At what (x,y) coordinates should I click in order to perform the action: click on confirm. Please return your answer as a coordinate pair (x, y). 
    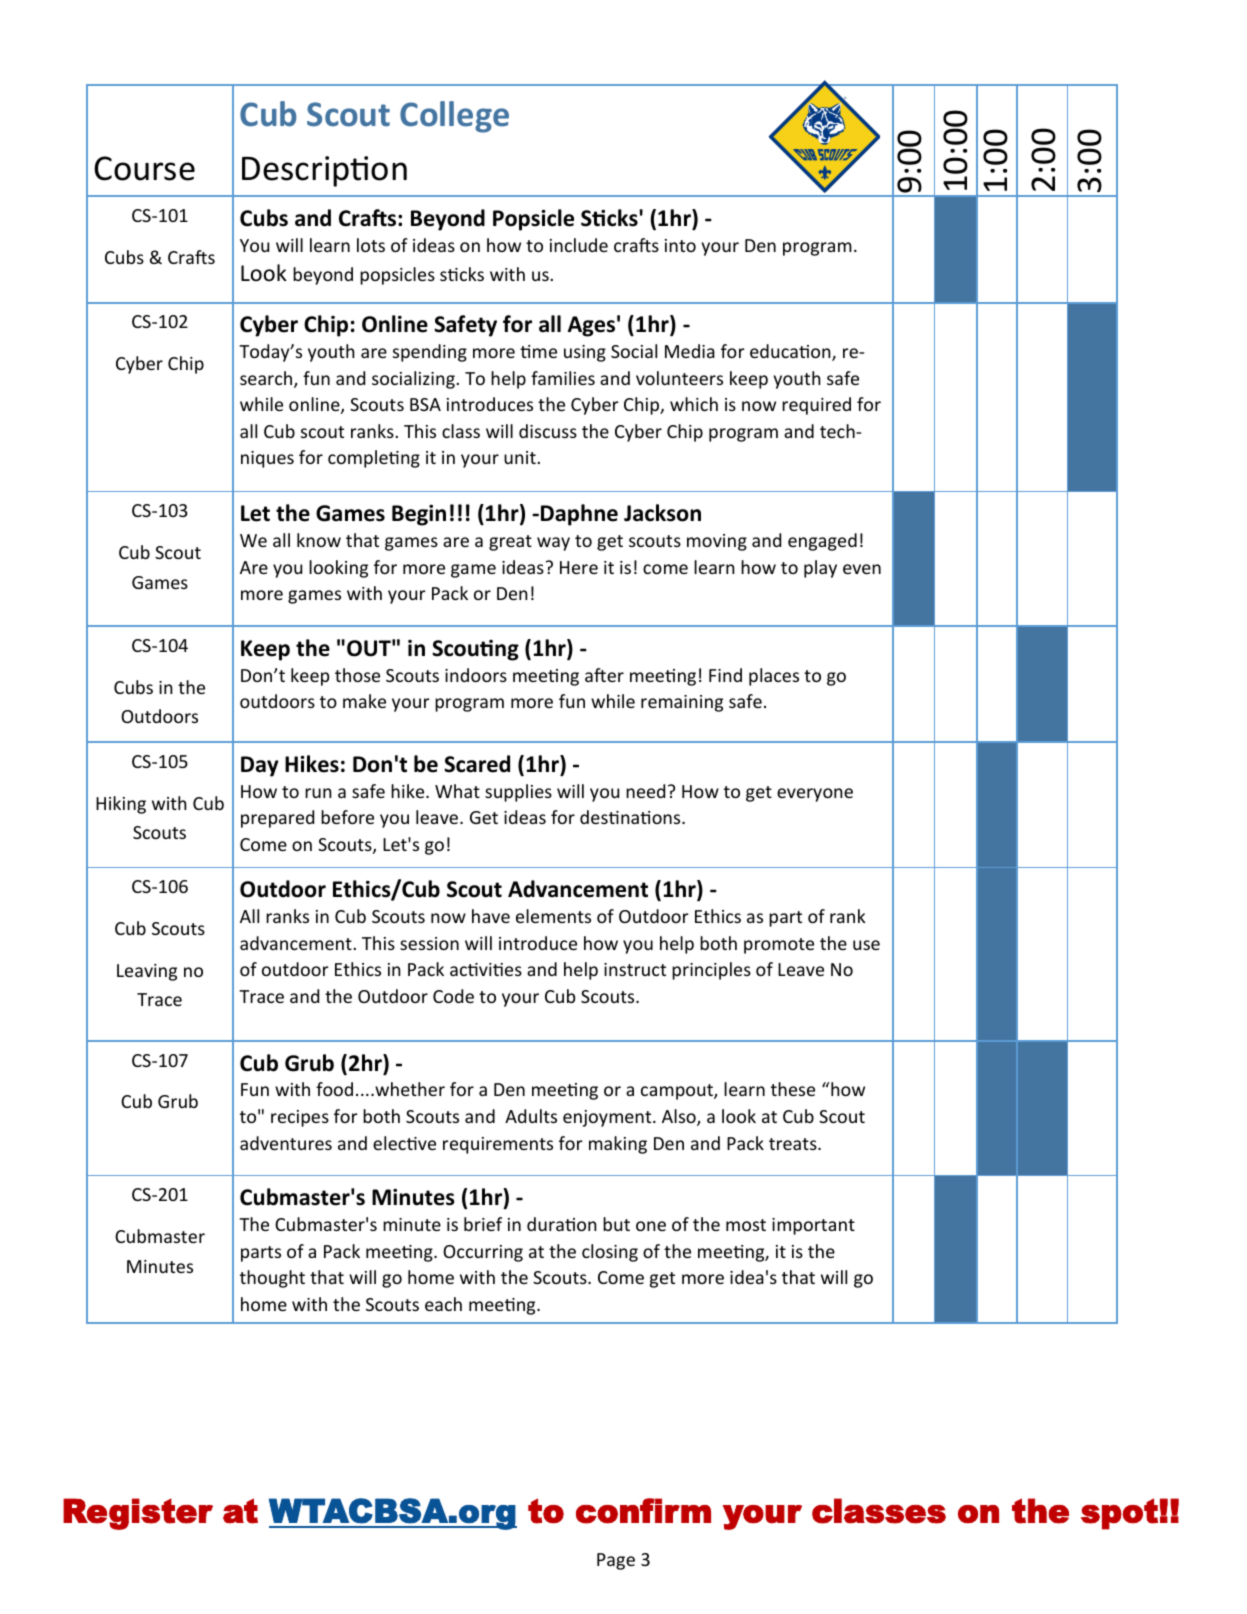
    Looking at the image, I should click on (643, 1511).
